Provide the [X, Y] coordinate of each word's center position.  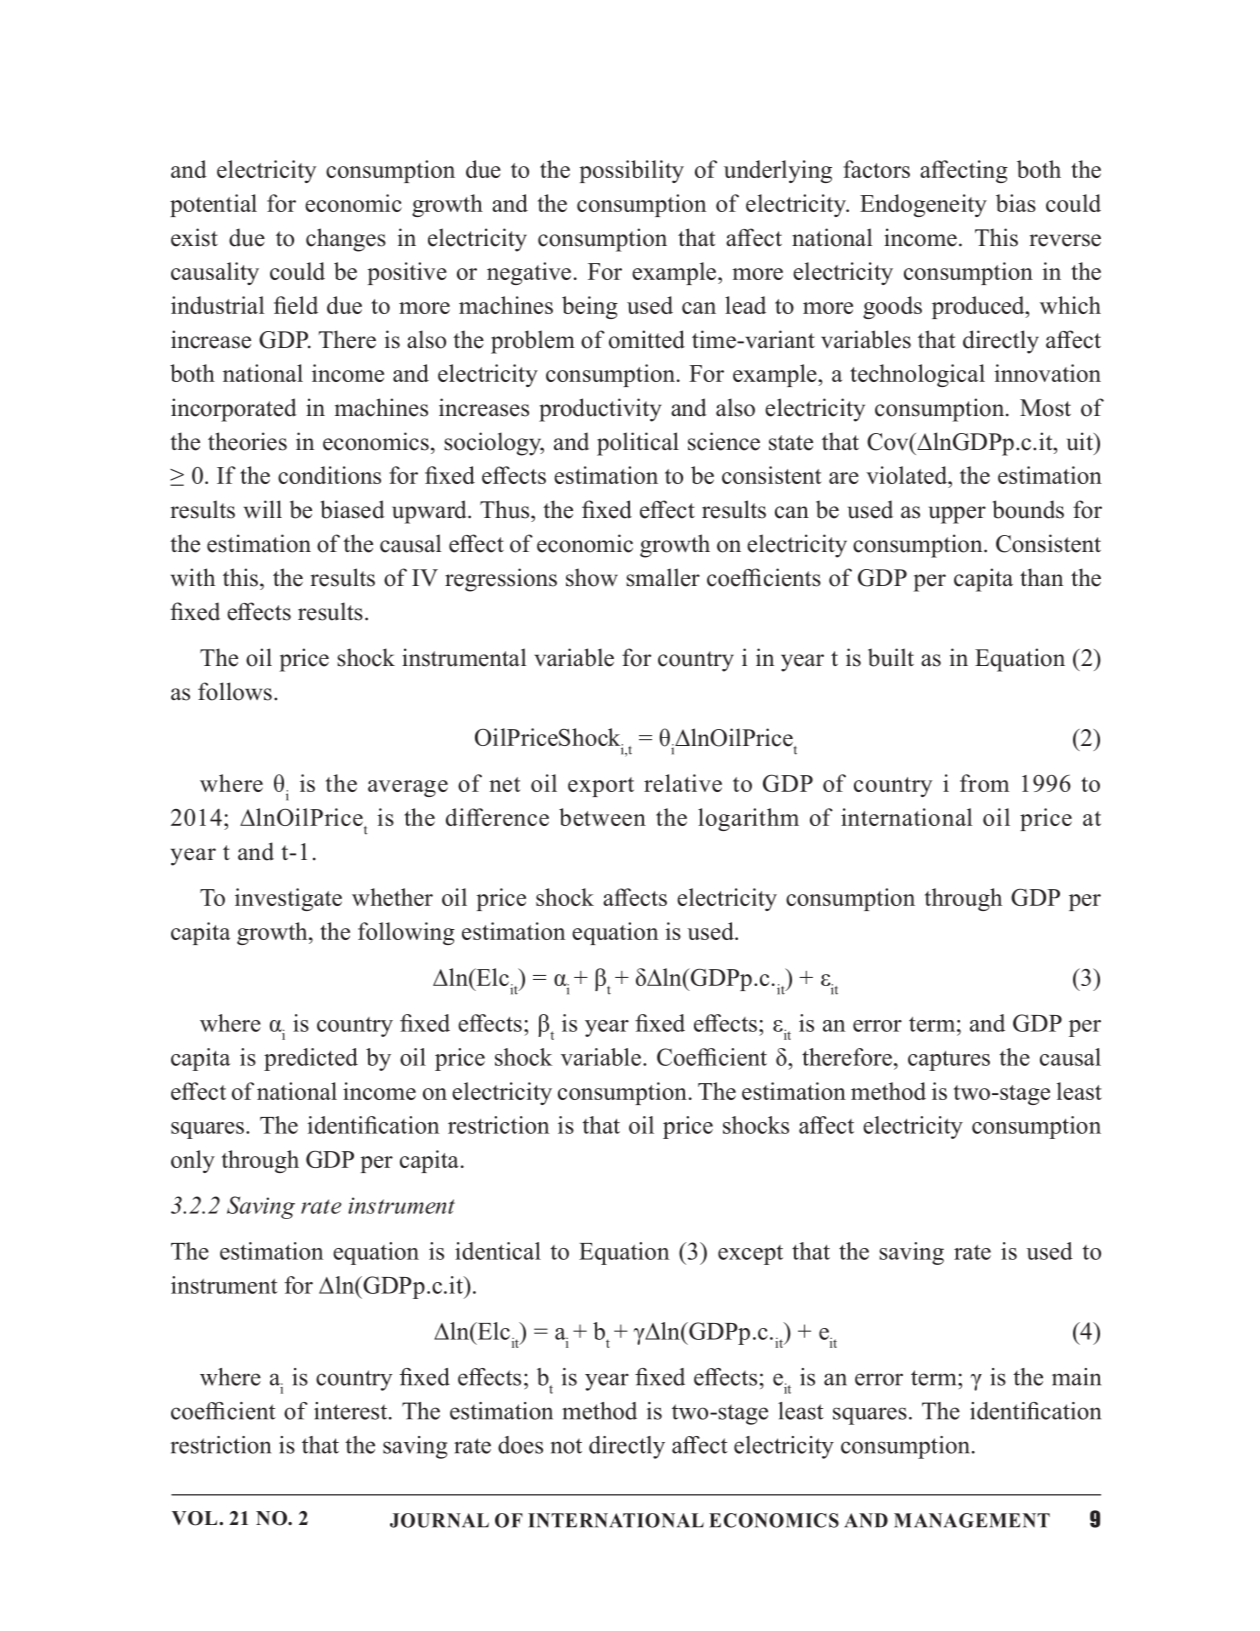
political [638, 444]
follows [235, 691]
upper [957, 515]
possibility [632, 171]
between [602, 817]
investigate [288, 899]
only [193, 1161]
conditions [329, 475]
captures [949, 1061]
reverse [1065, 240]
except [750, 1255]
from [984, 783]
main [1076, 1377]
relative [683, 783]
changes [346, 240]
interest [352, 1411]
